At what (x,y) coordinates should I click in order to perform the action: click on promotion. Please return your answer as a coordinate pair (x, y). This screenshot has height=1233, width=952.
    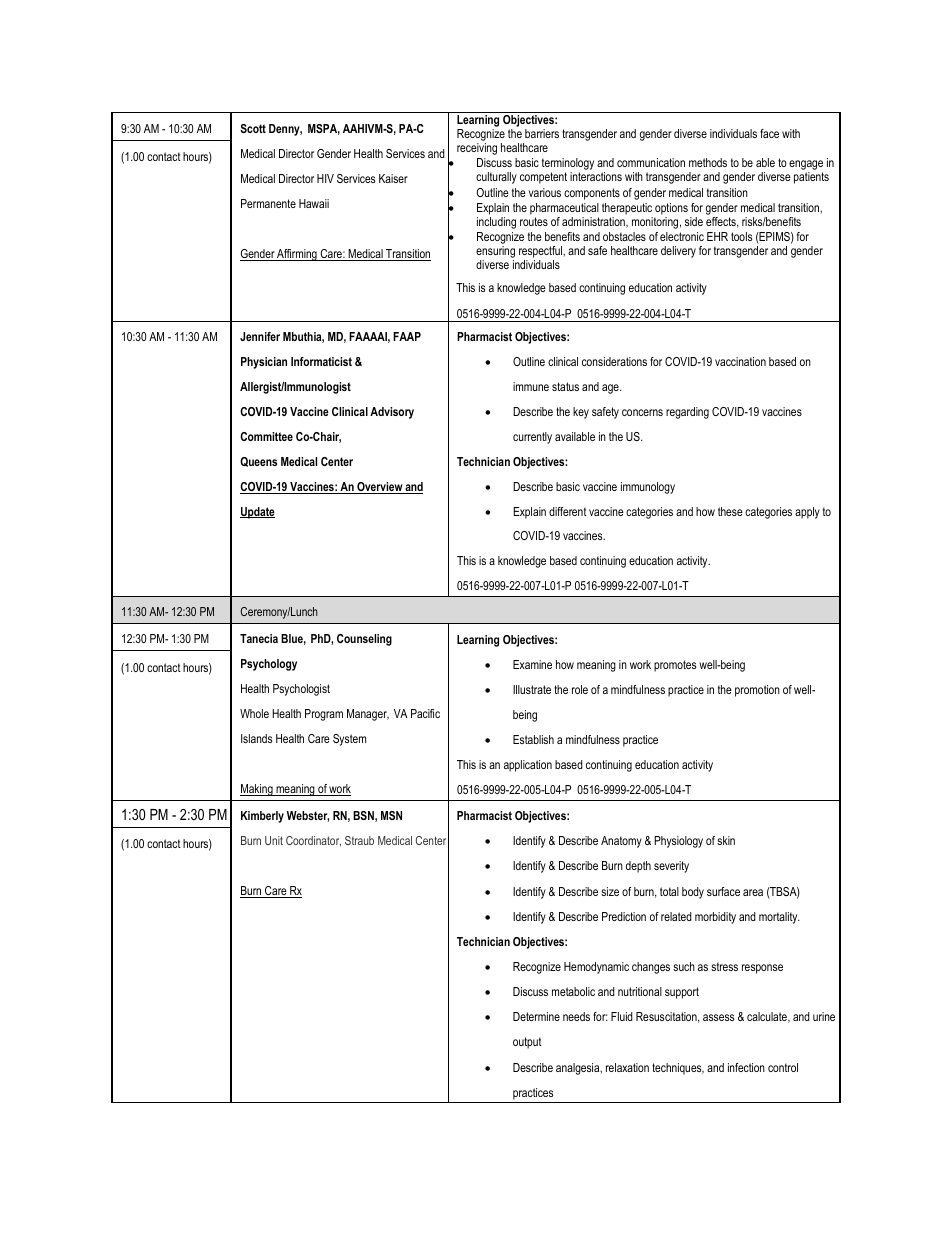
    Looking at the image, I should click on (757, 691).
